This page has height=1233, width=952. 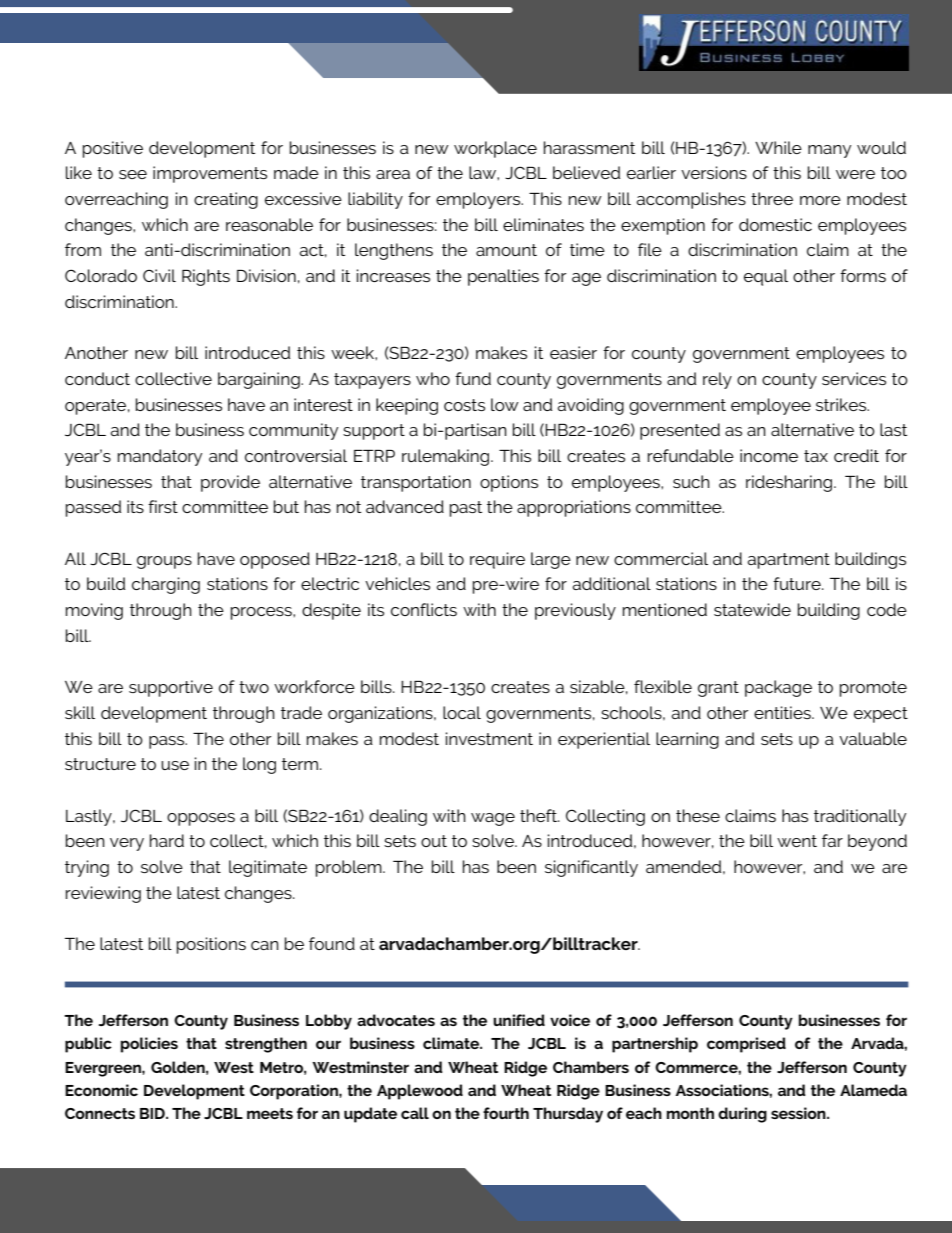 I want to click on conflicts, so click(x=424, y=609).
